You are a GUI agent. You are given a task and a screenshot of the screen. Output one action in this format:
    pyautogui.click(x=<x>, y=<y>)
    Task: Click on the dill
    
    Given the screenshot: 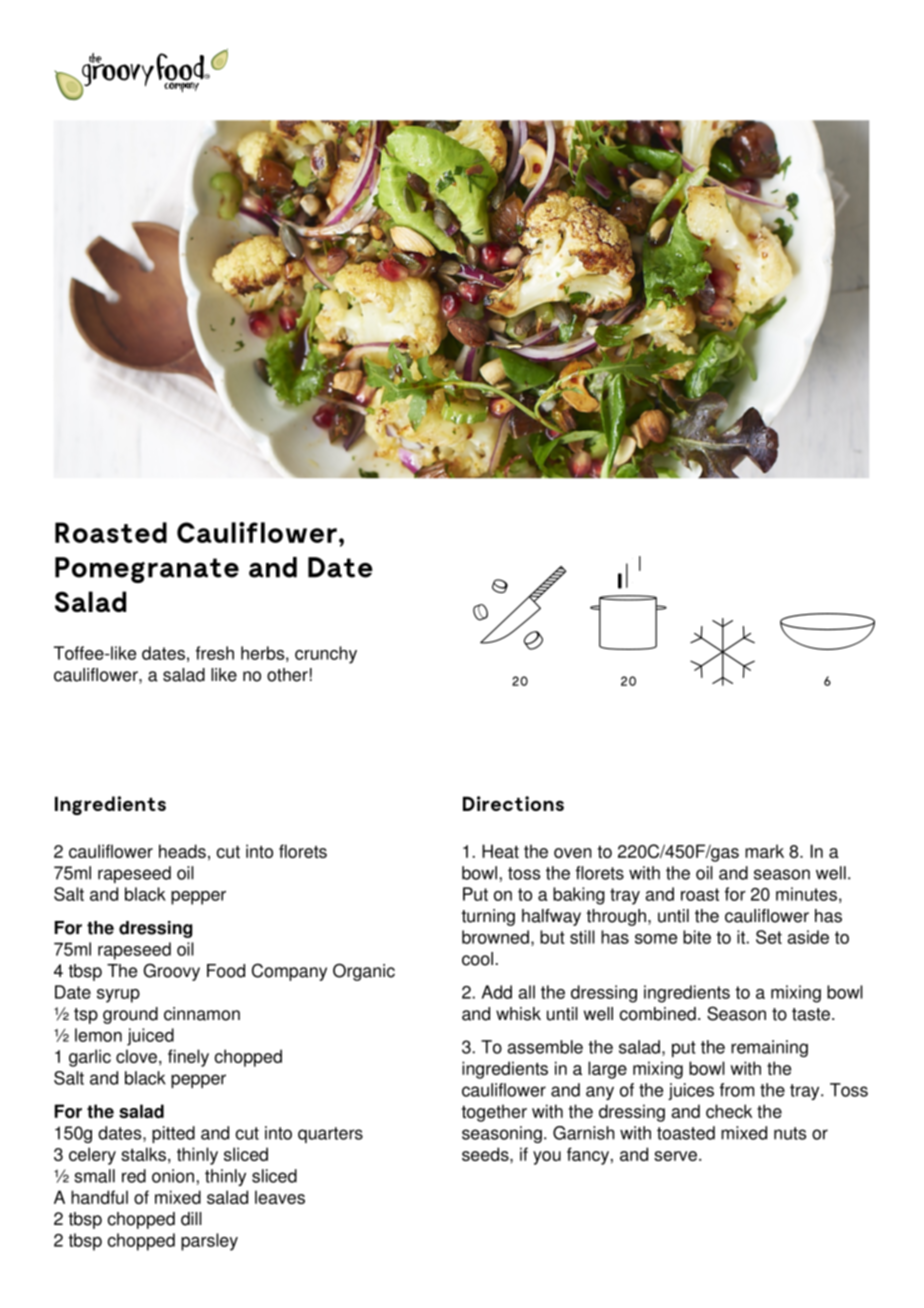 What is the action you would take?
    pyautogui.click(x=191, y=1219)
